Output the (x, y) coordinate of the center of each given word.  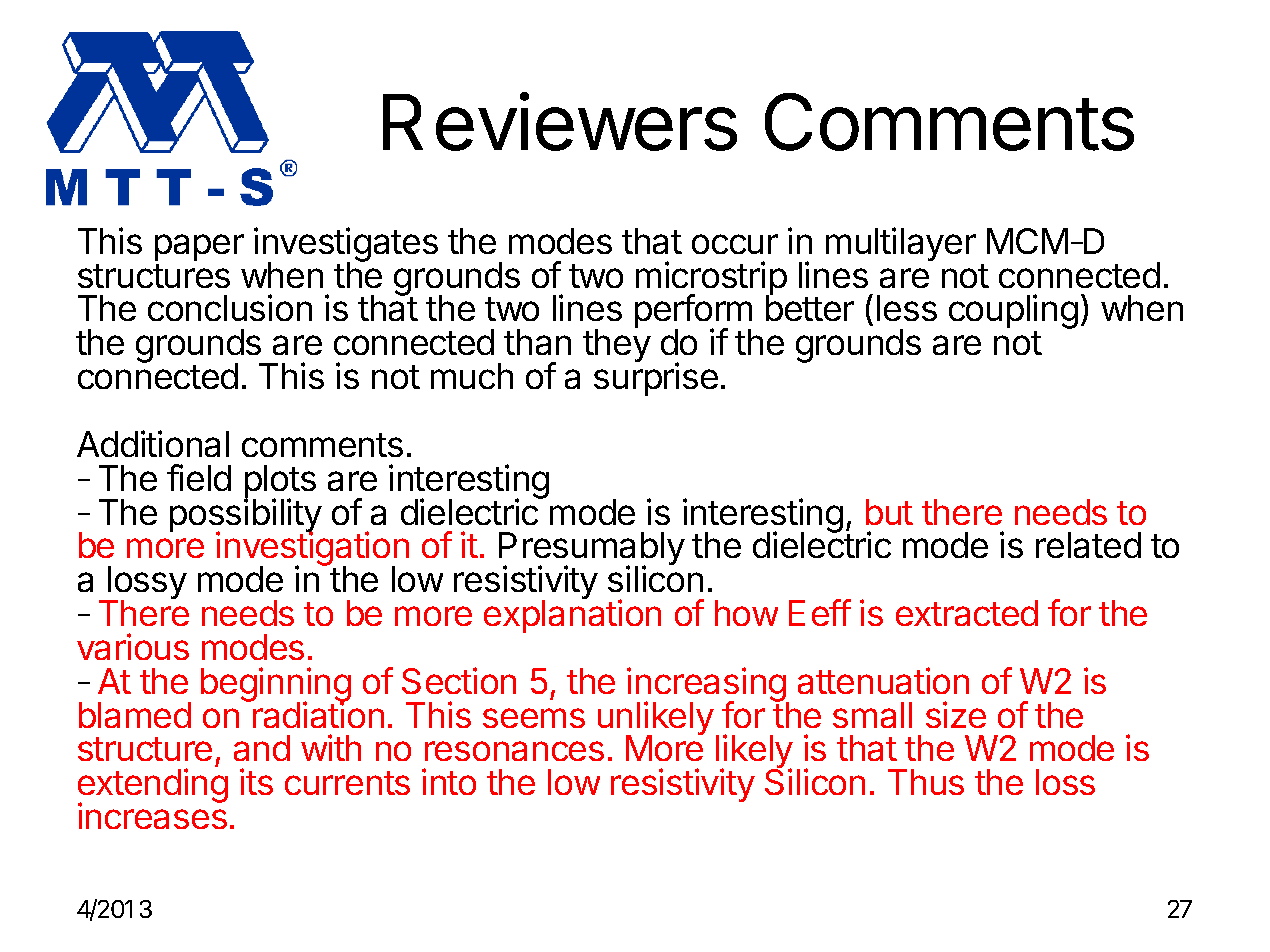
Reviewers (560, 121)
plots (280, 483)
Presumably (592, 550)
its (256, 781)
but (889, 512)
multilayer (901, 244)
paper (199, 247)
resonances (514, 751)
